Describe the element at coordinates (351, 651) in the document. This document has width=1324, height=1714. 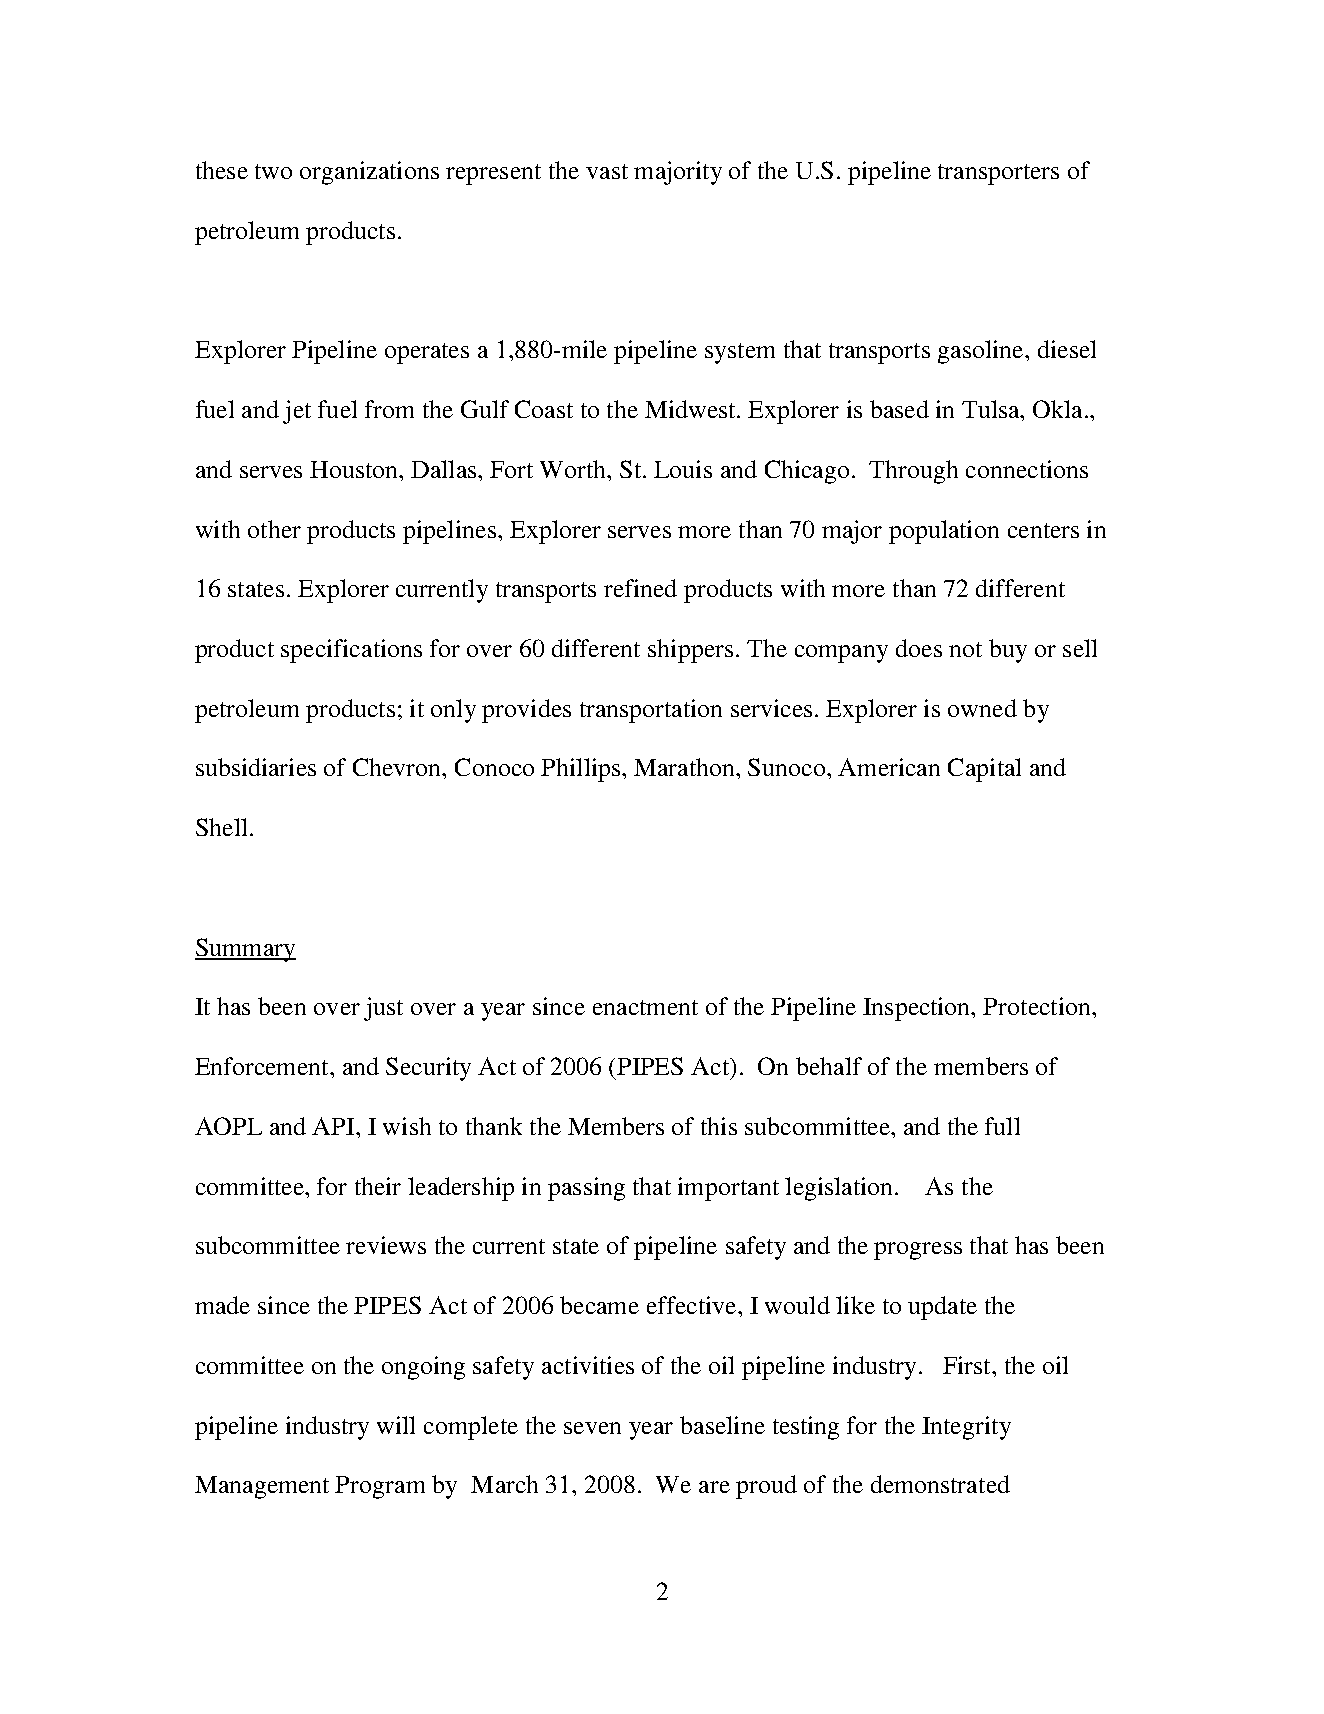
I see `specifications` at that location.
